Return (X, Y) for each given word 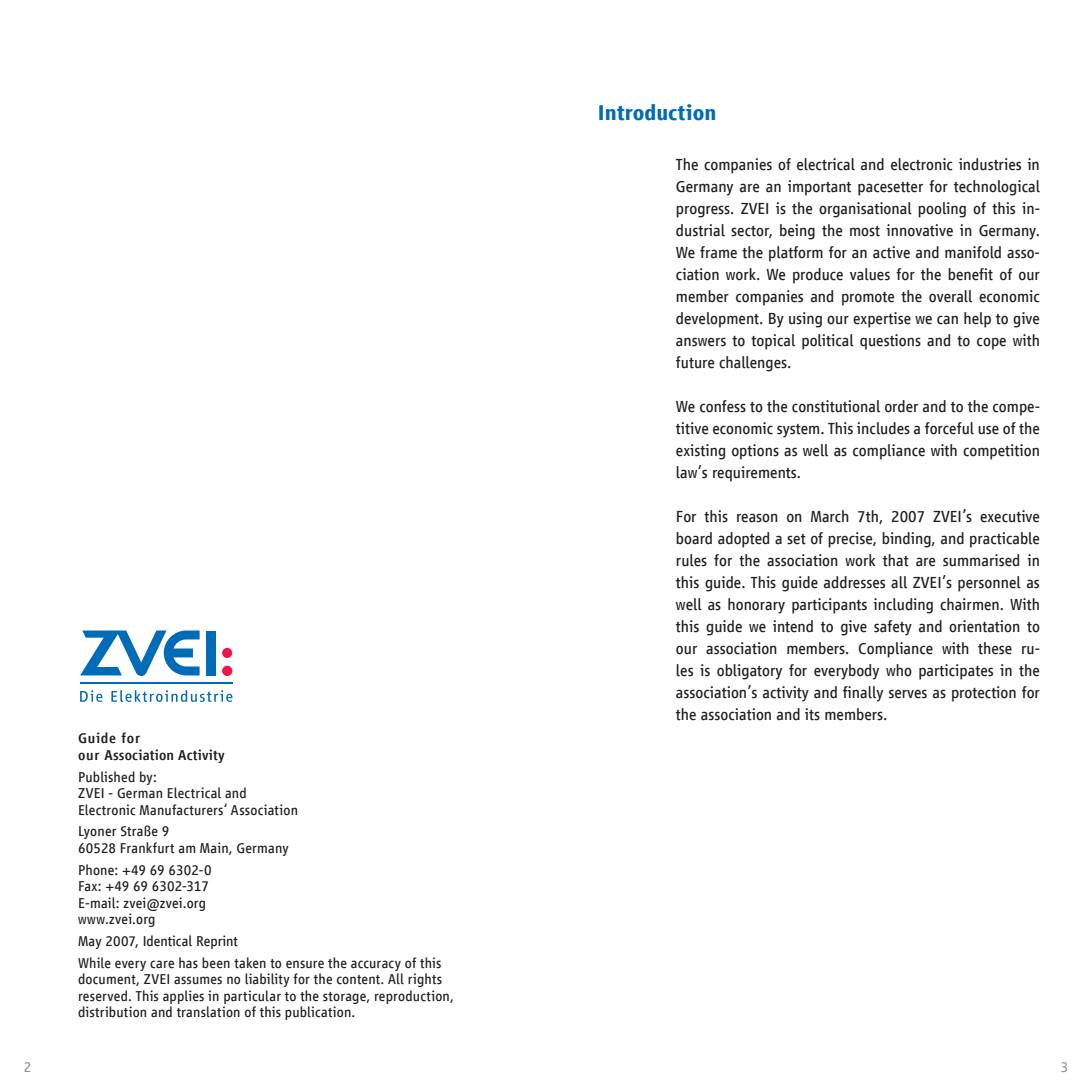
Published (107, 777)
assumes (198, 980)
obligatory (749, 672)
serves (908, 694)
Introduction (657, 112)
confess (723, 406)
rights (425, 980)
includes (883, 428)
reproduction (413, 997)
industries (990, 164)
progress (704, 211)
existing (700, 452)
